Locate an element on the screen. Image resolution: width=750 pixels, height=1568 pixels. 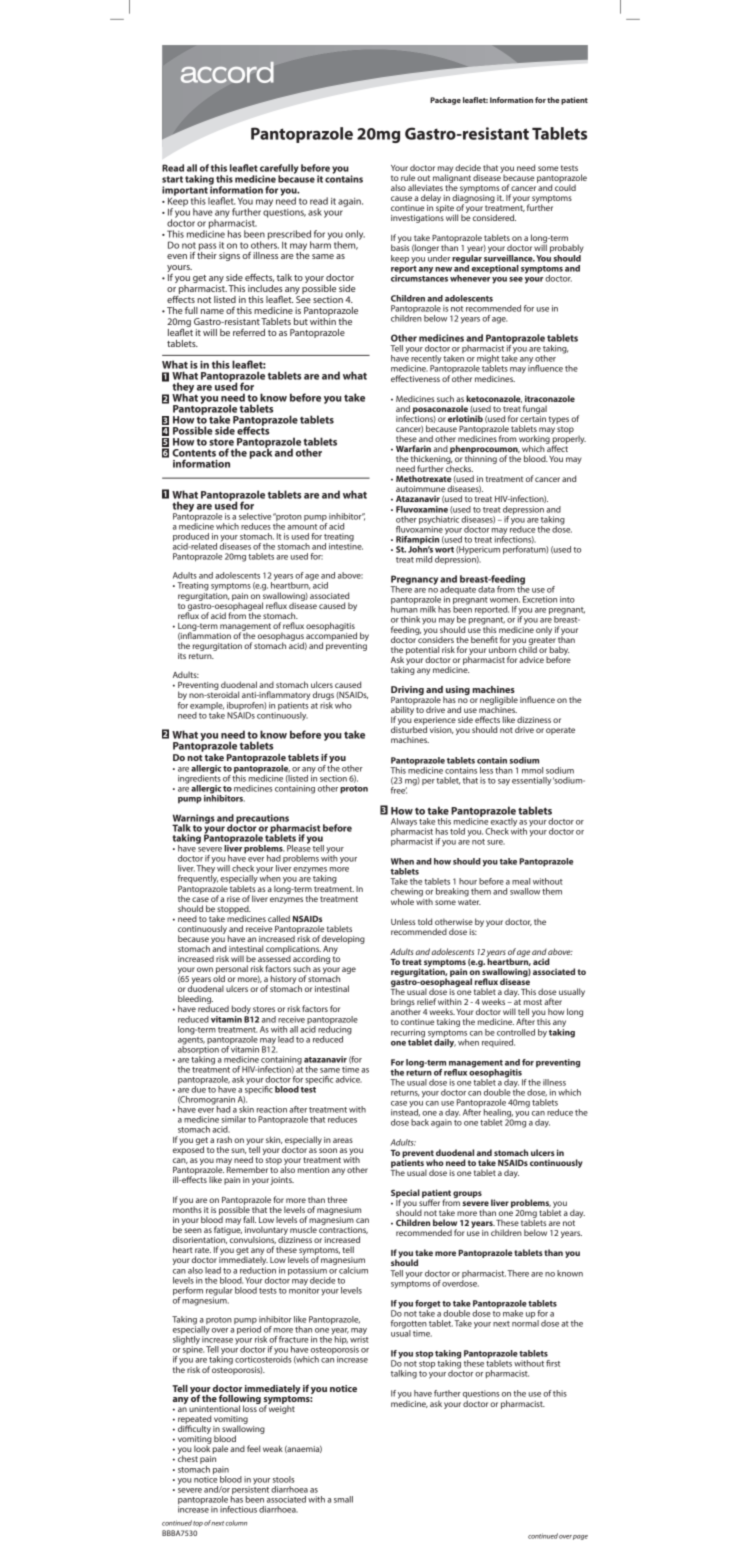
rule is located at coordinates (408, 177).
